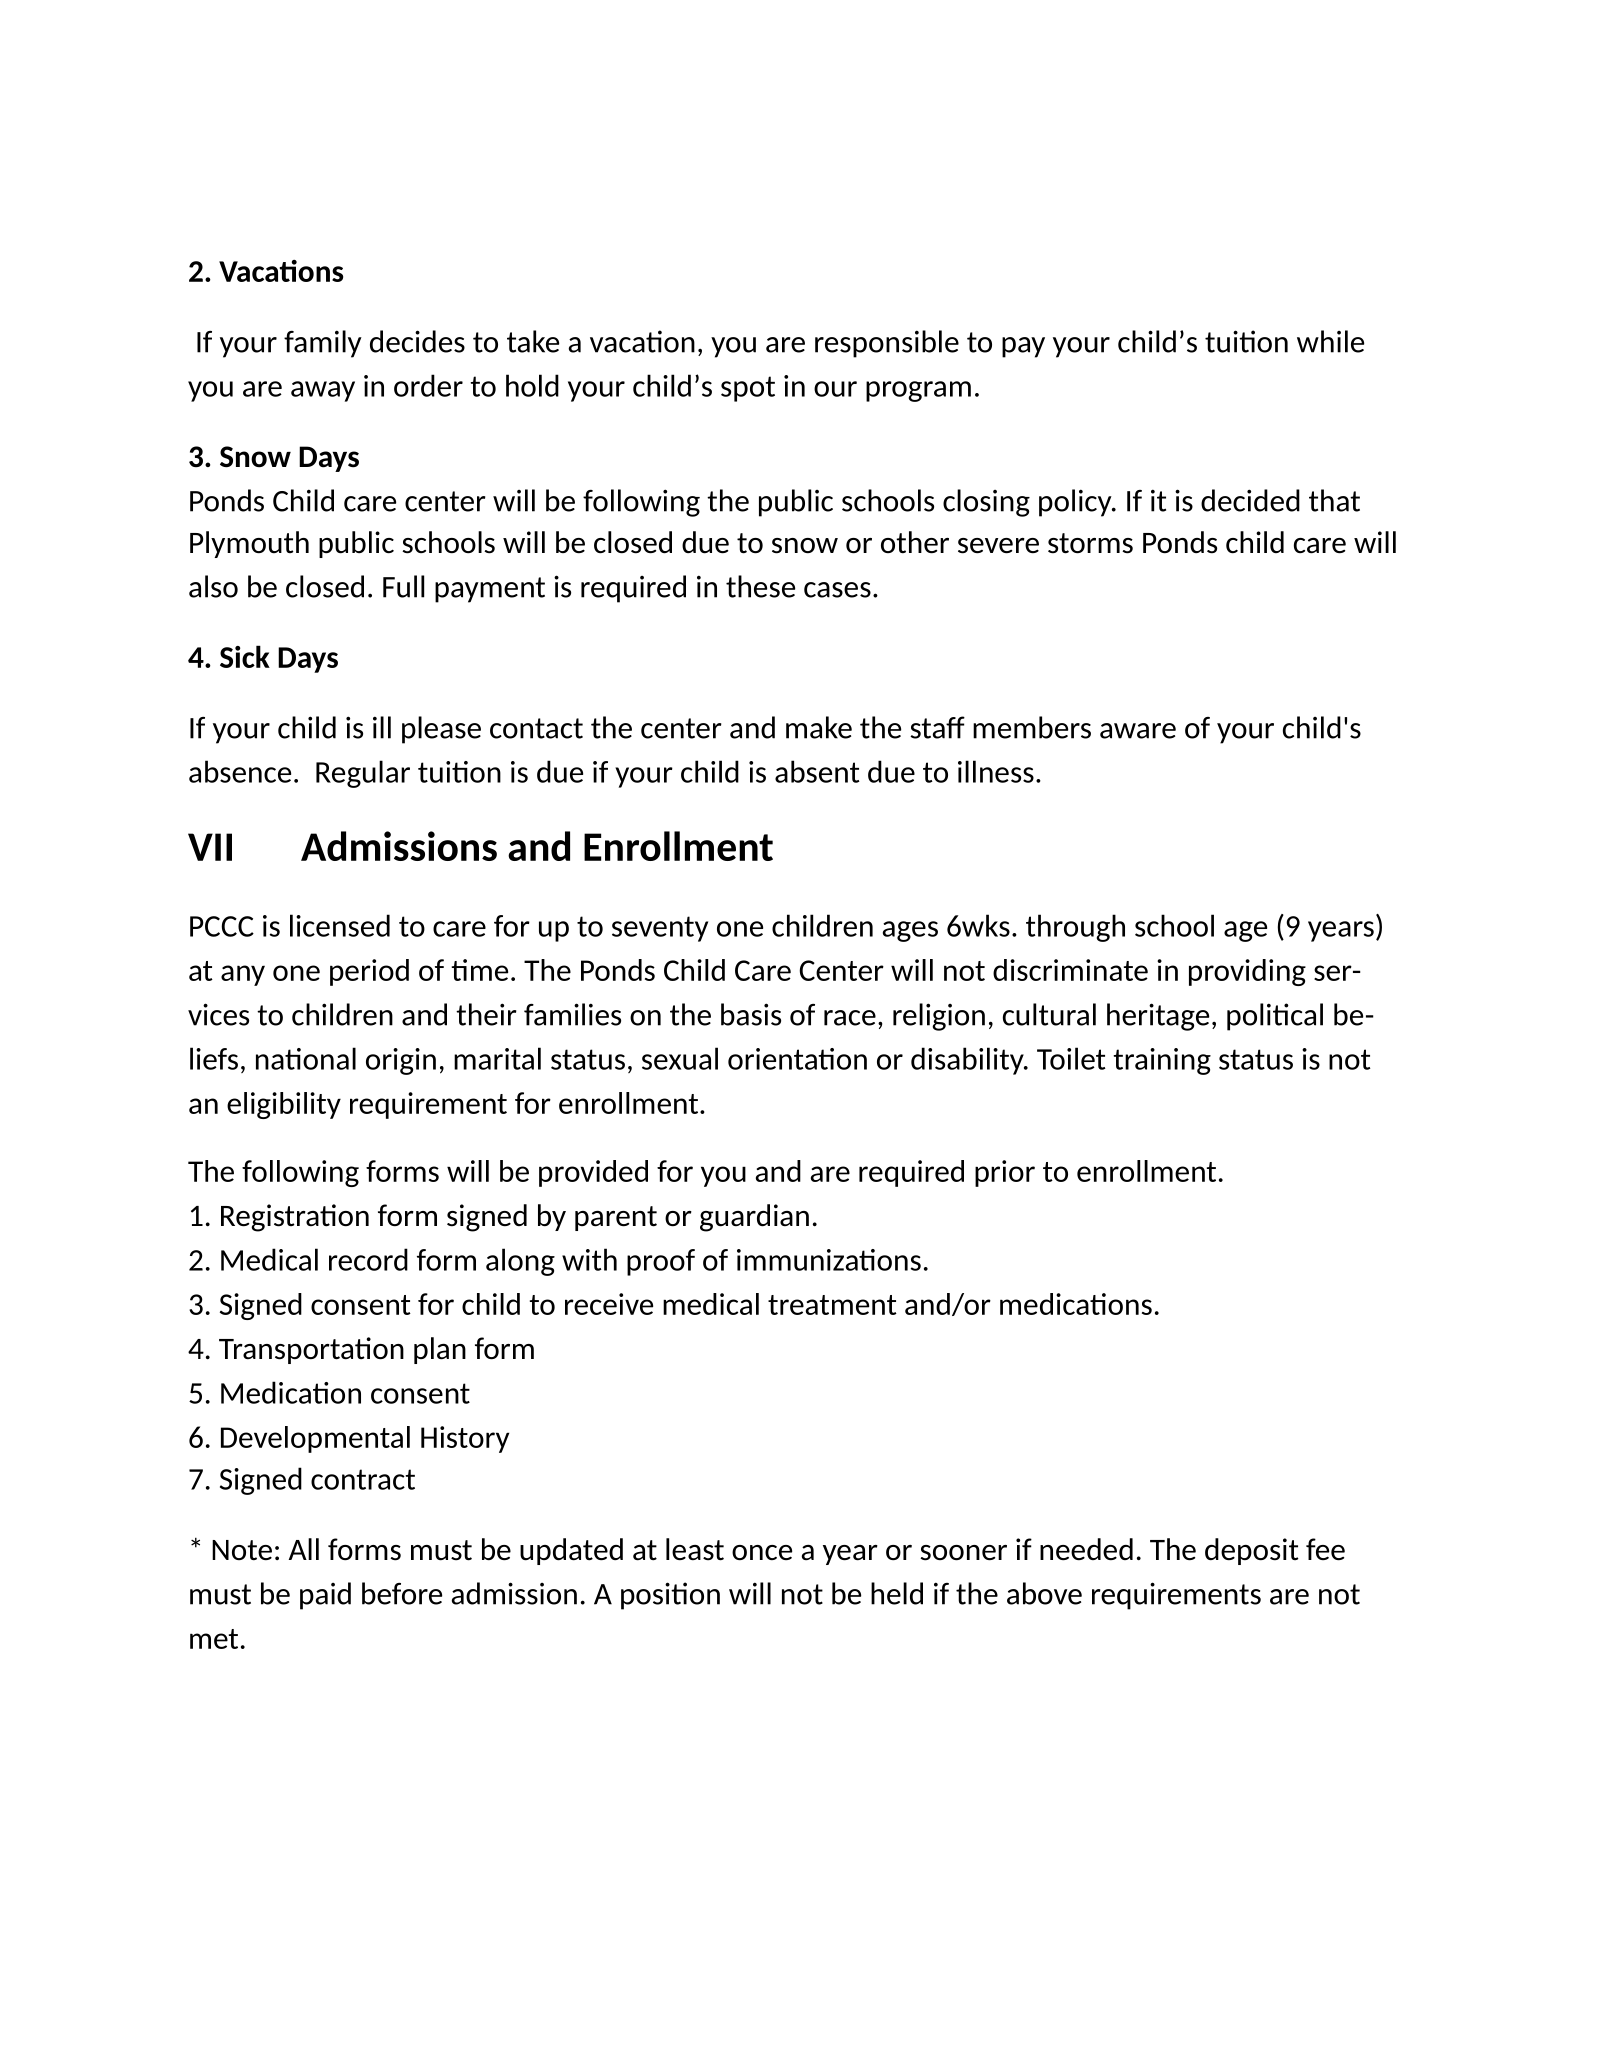 Image resolution: width=1597 pixels, height=2066 pixels. Describe the element at coordinates (323, 391) in the document. I see `away` at that location.
